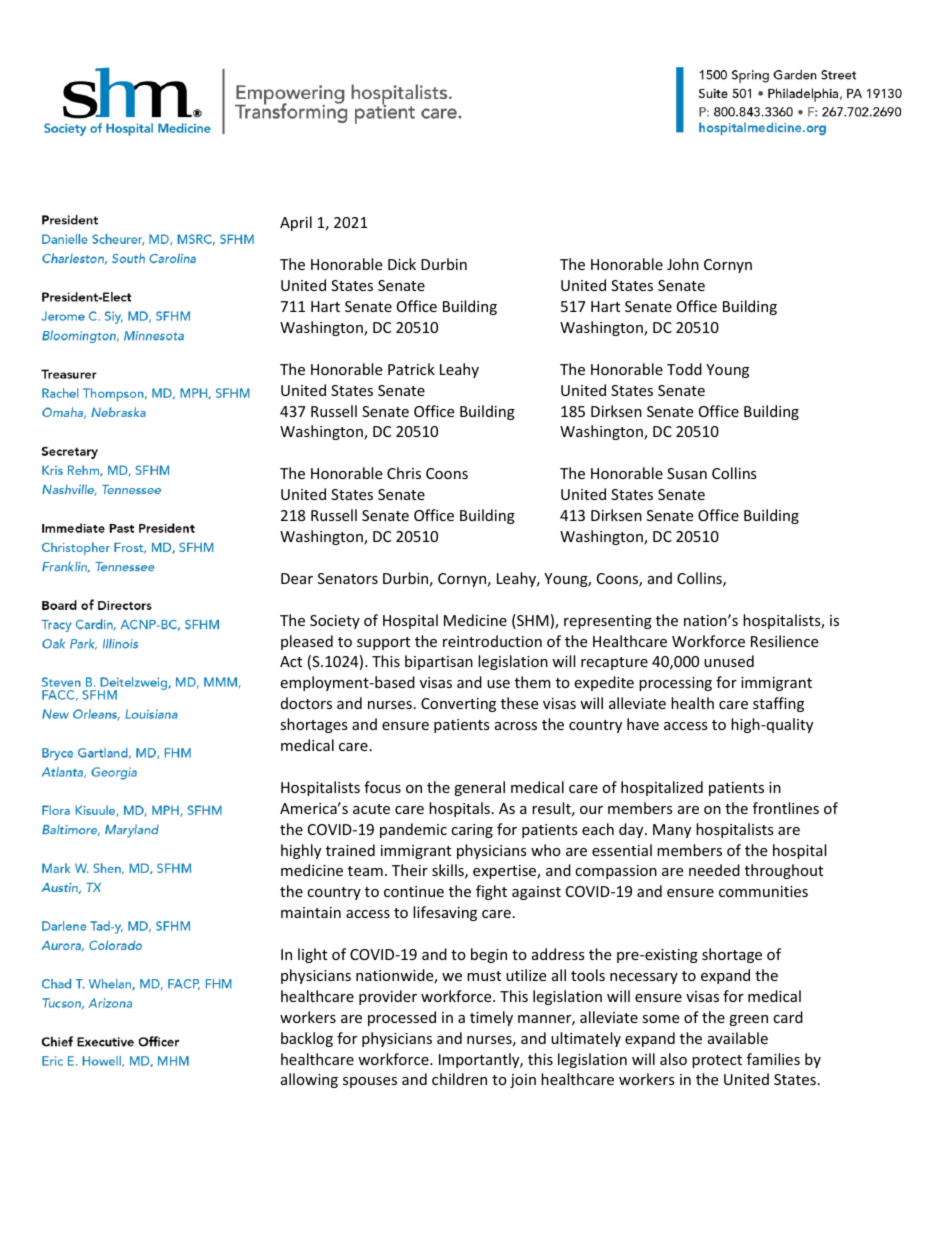 This screenshot has width=952, height=1233. Describe the element at coordinates (383, 643) in the screenshot. I see `support` at that location.
